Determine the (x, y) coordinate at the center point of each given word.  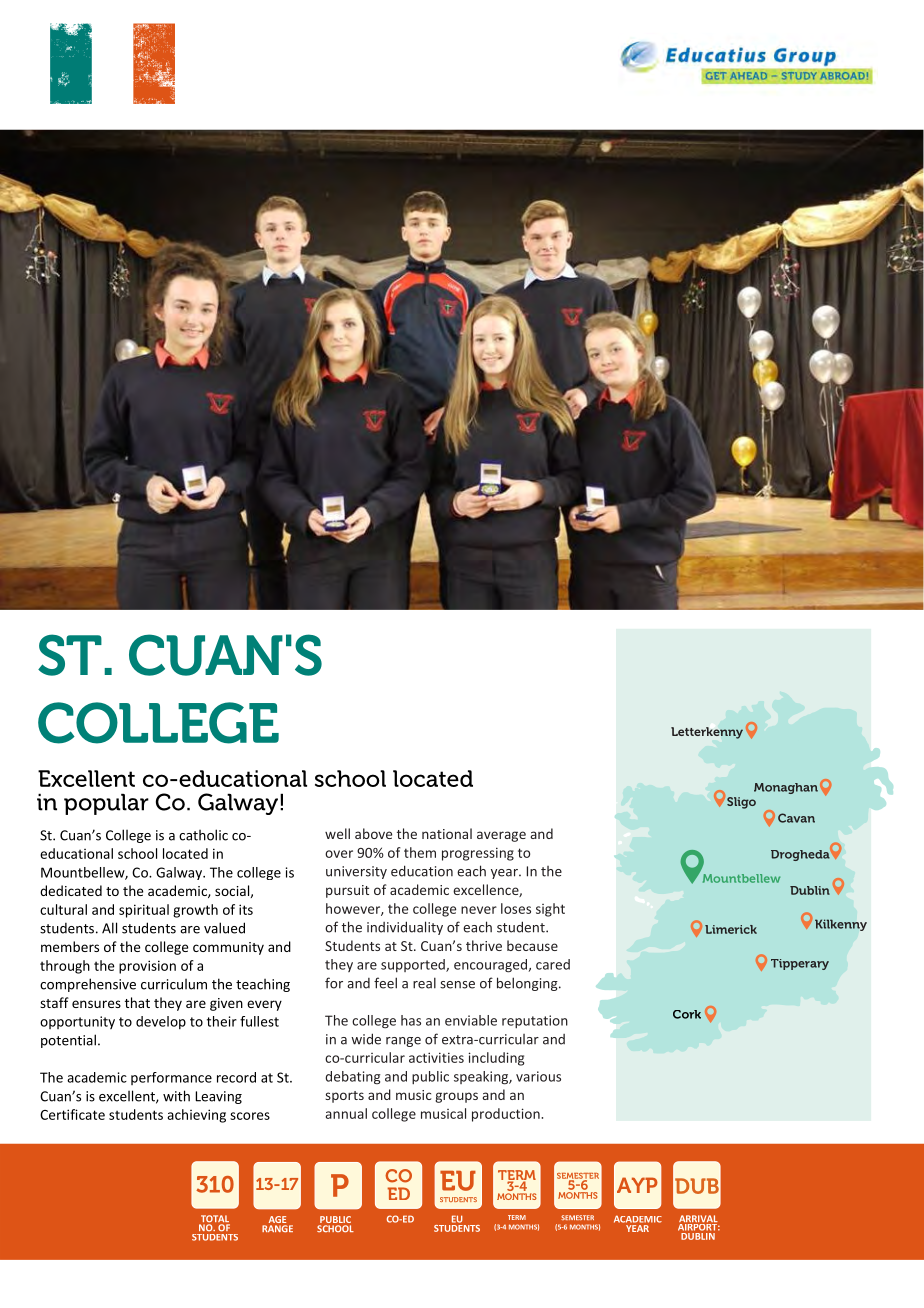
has (411, 1020)
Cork (687, 1014)
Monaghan (786, 788)
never (479, 910)
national (447, 833)
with (176, 1096)
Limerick (731, 929)
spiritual (144, 911)
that (137, 1002)
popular (106, 804)
